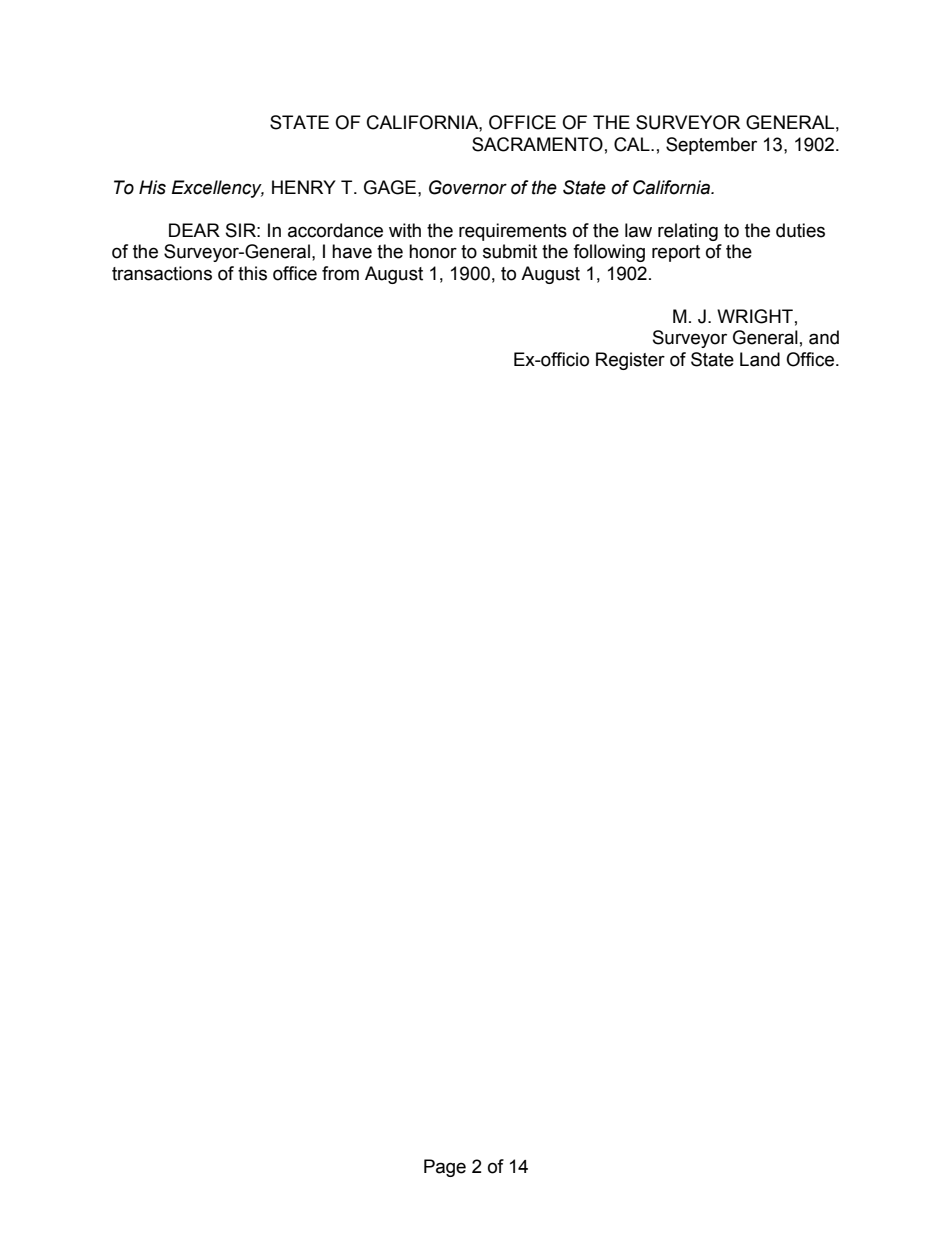  Describe the element at coordinates (468, 187) in the document. I see `Governor` at that location.
